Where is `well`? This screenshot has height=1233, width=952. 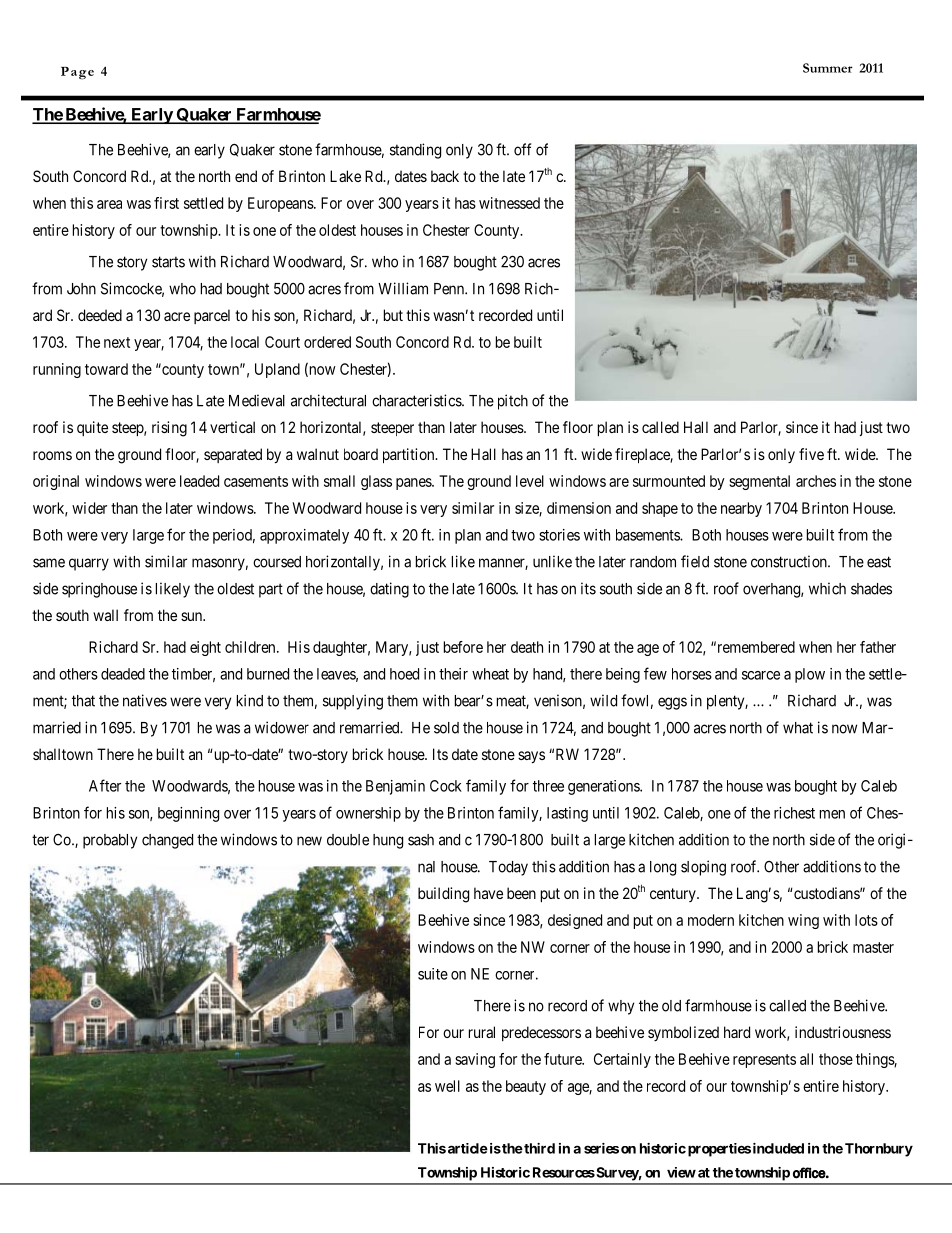 well is located at coordinates (447, 1086).
